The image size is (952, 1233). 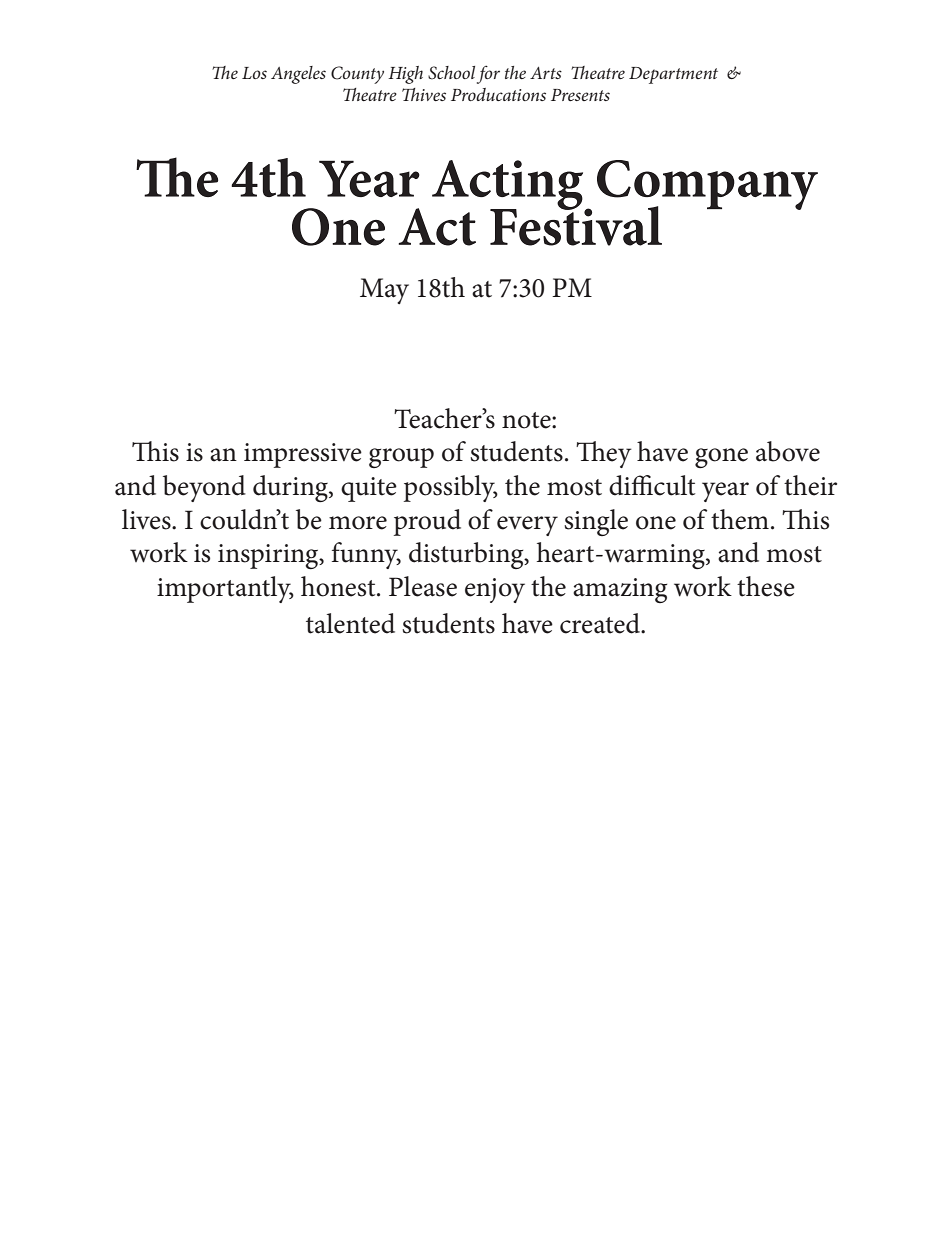 I want to click on Los, so click(x=254, y=73).
